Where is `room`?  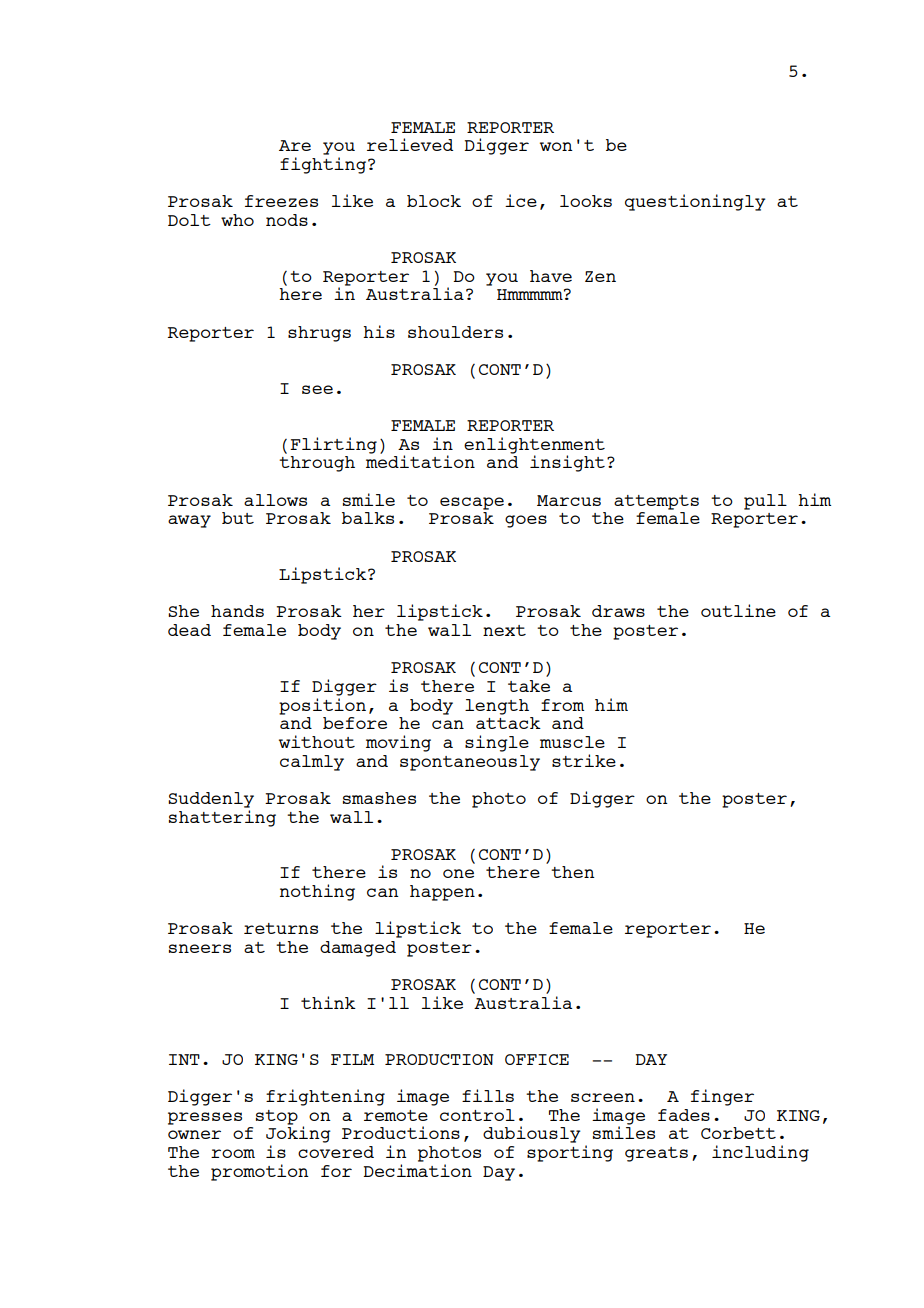
room is located at coordinates (233, 1153).
